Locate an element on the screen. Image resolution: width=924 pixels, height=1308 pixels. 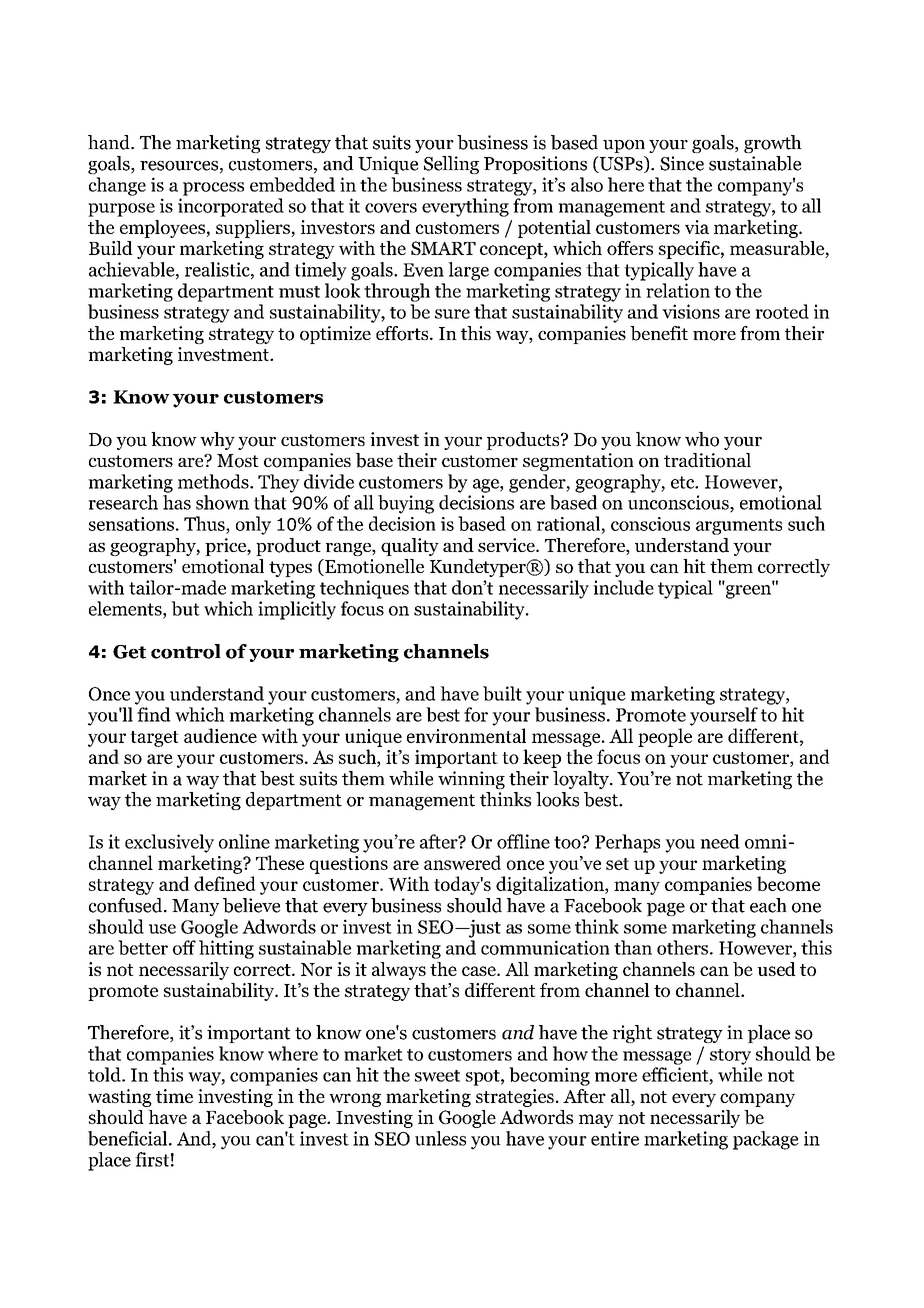
traditional is located at coordinates (707, 460).
